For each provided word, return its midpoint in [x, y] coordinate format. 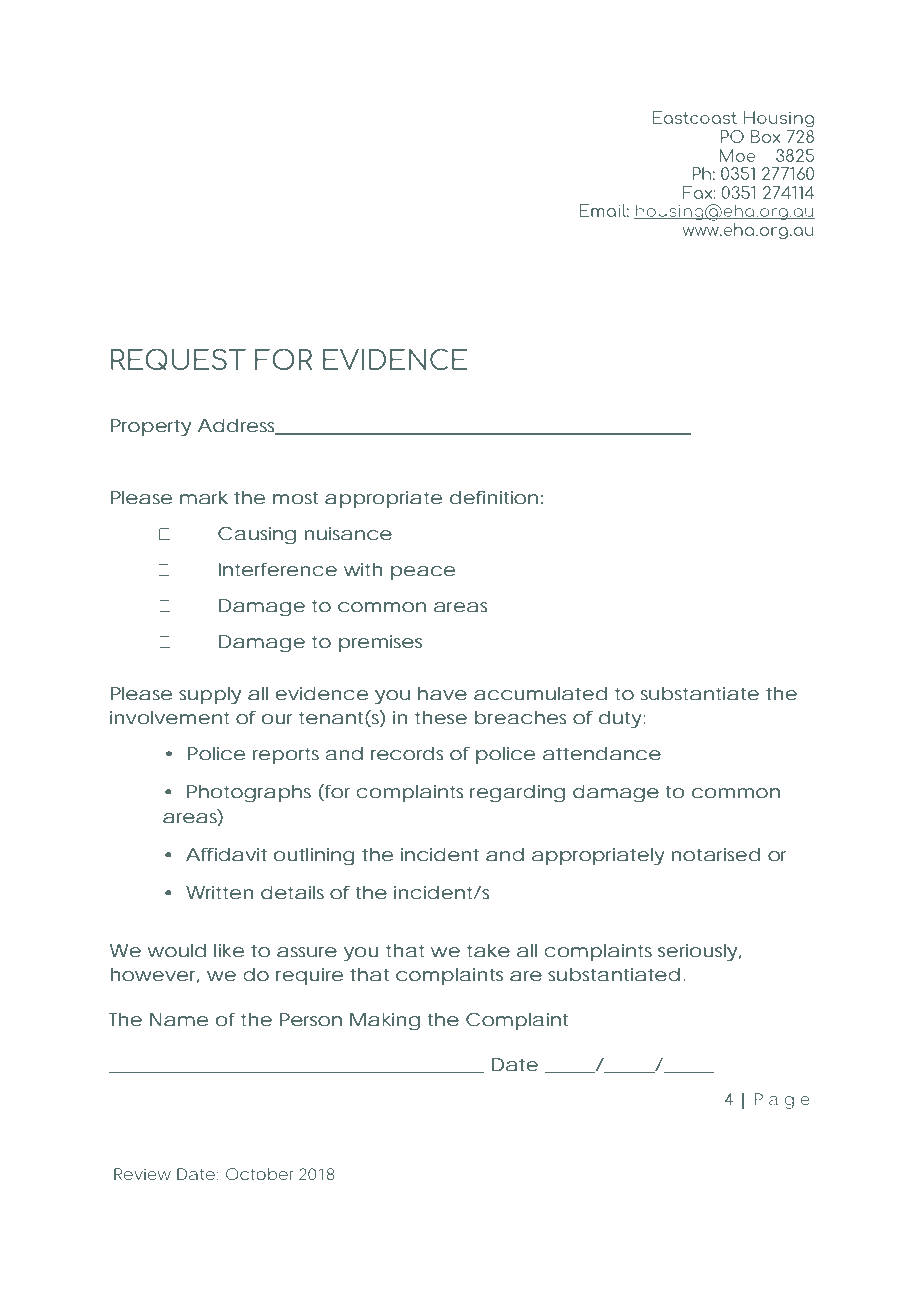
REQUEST [178, 359]
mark [204, 498]
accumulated [540, 694]
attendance [602, 754]
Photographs [249, 794]
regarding [517, 794]
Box [766, 136]
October [260, 1174]
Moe [737, 155]
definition [494, 498]
